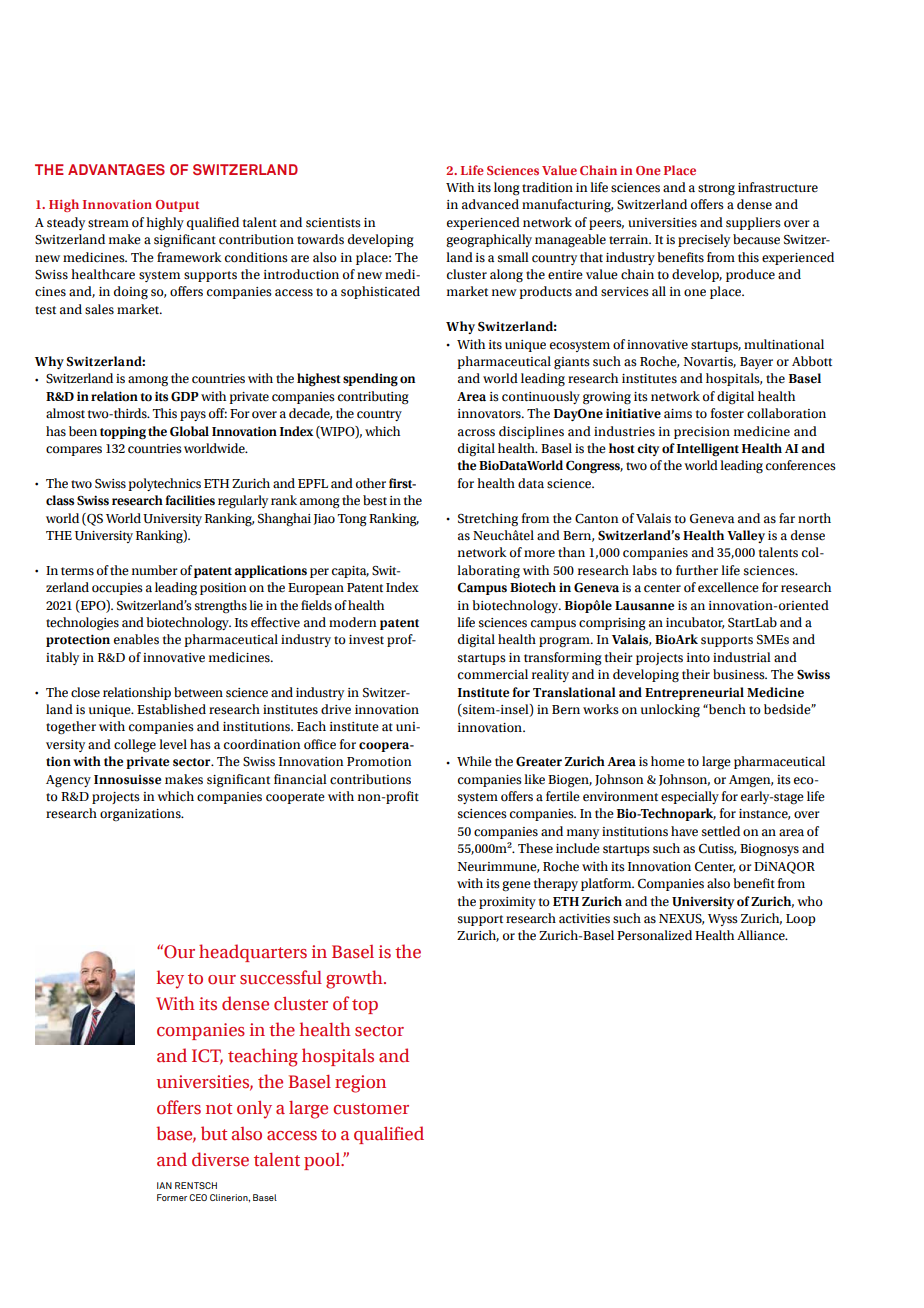  Describe the element at coordinates (762, 935) in the image. I see `Alliance` at that location.
